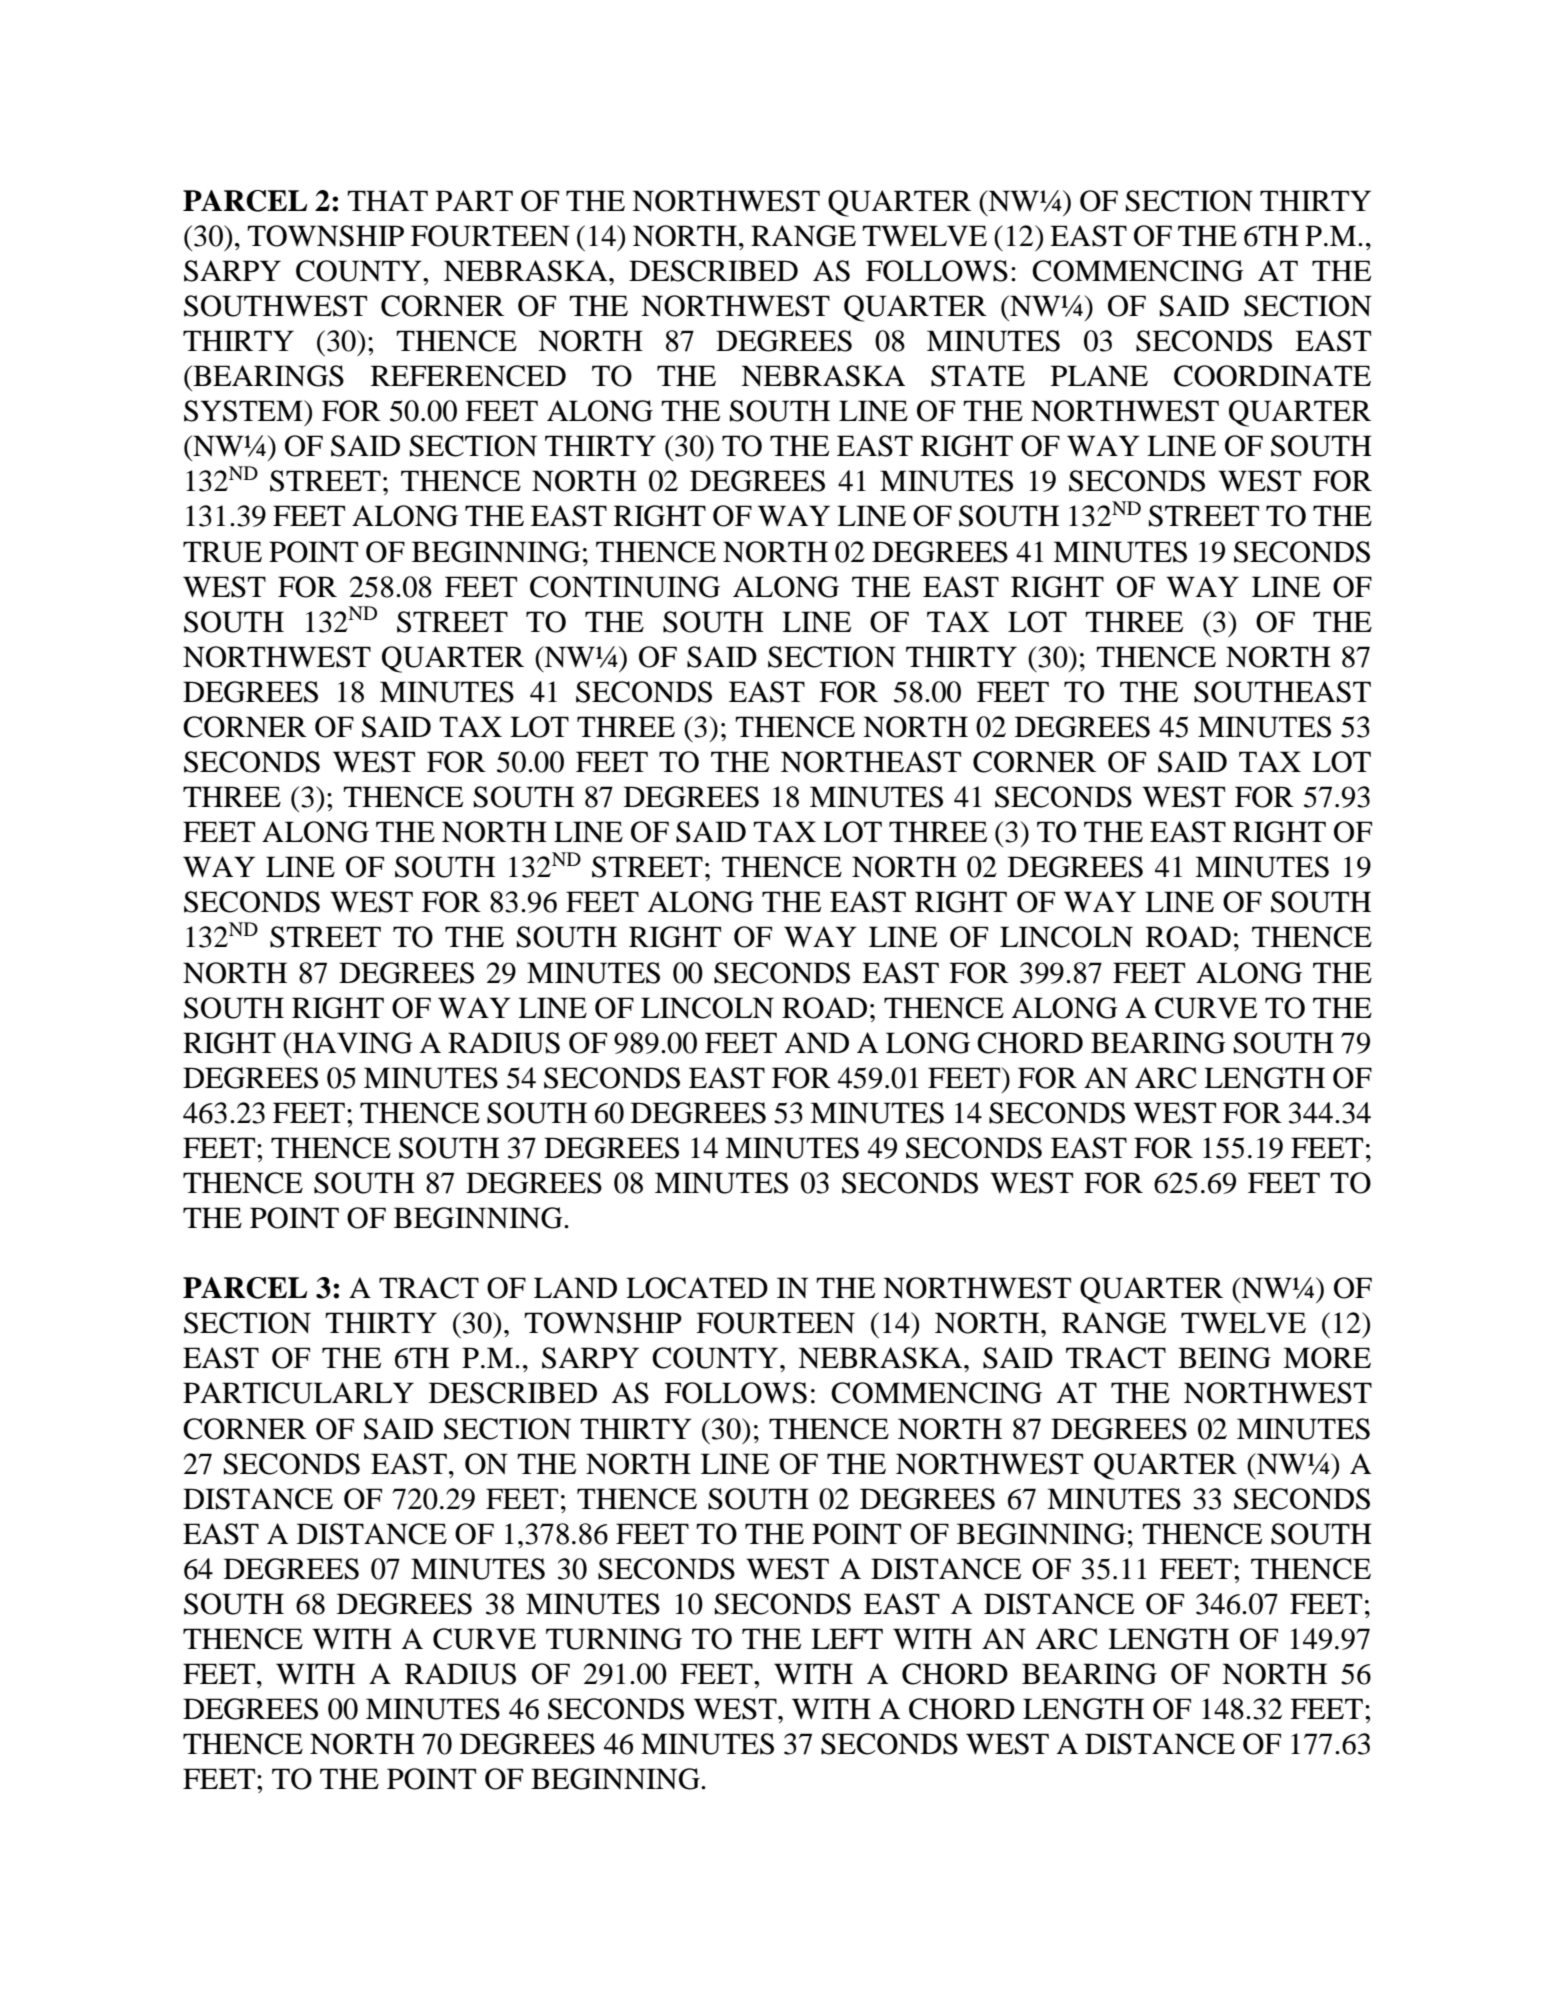  What do you see at coordinates (625, 587) in the document?
I see `CONTINUING` at bounding box center [625, 587].
